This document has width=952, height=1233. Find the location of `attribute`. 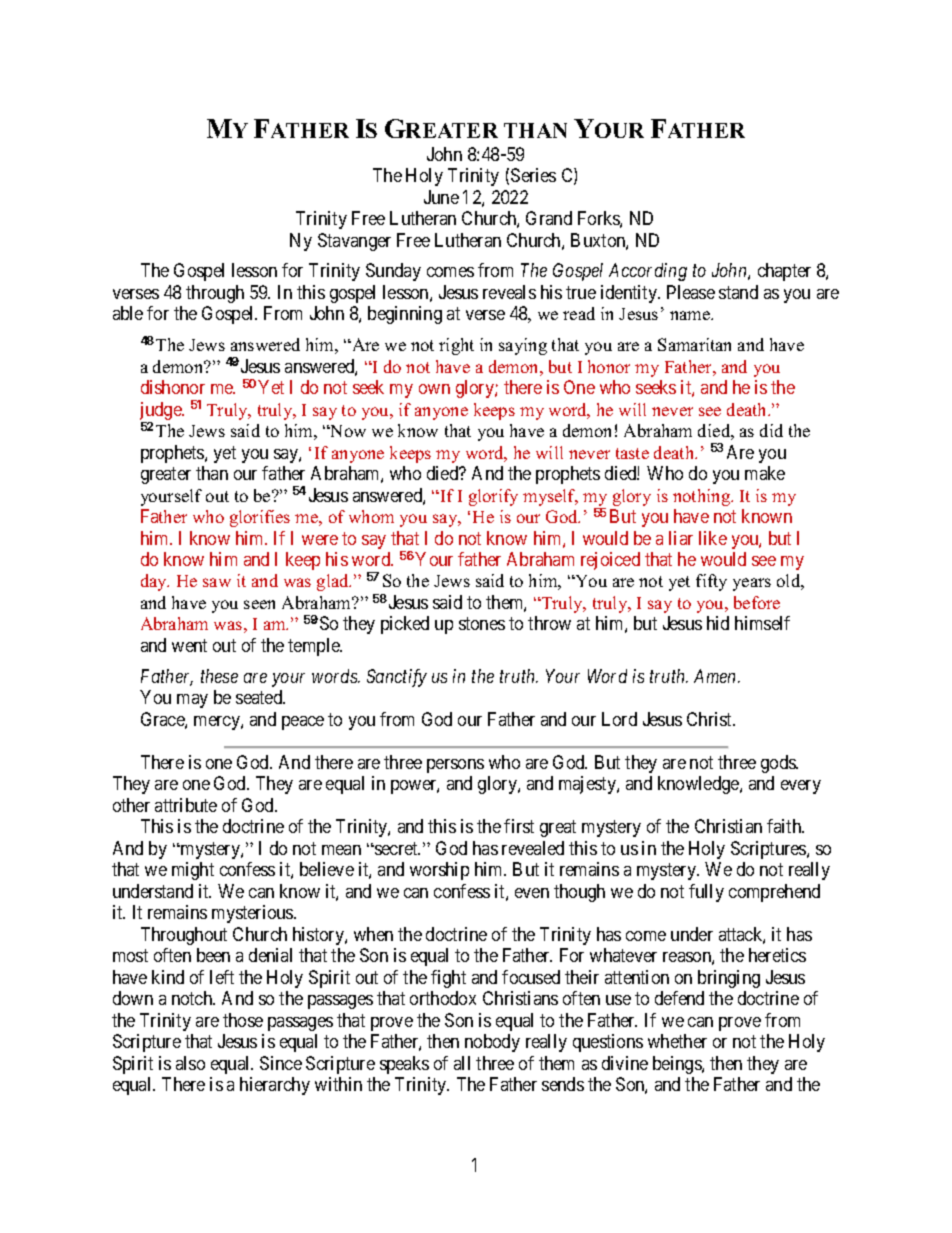

attribute is located at coordinates (186, 805).
